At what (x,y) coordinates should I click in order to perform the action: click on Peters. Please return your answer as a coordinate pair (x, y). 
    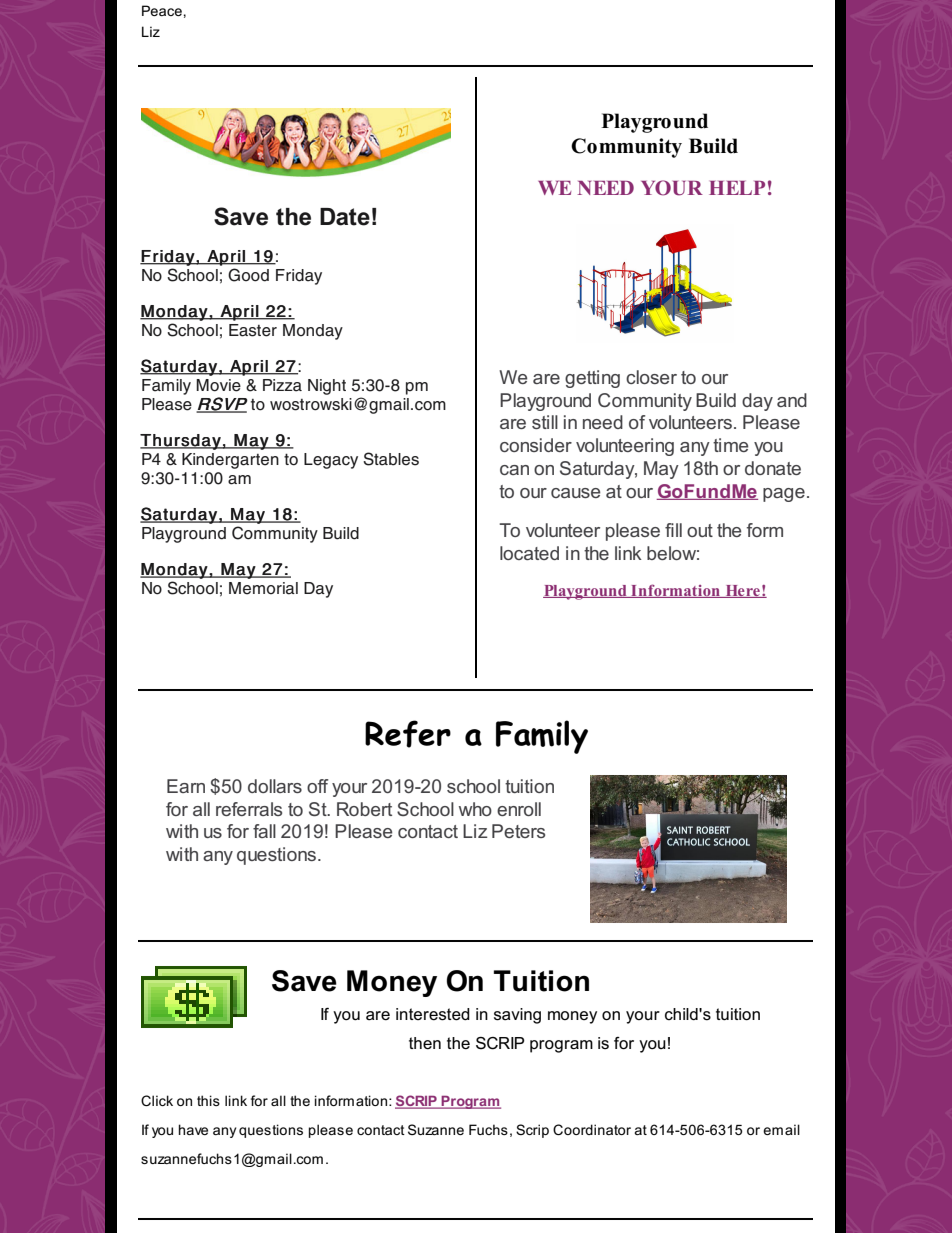
    Looking at the image, I should click on (518, 831).
